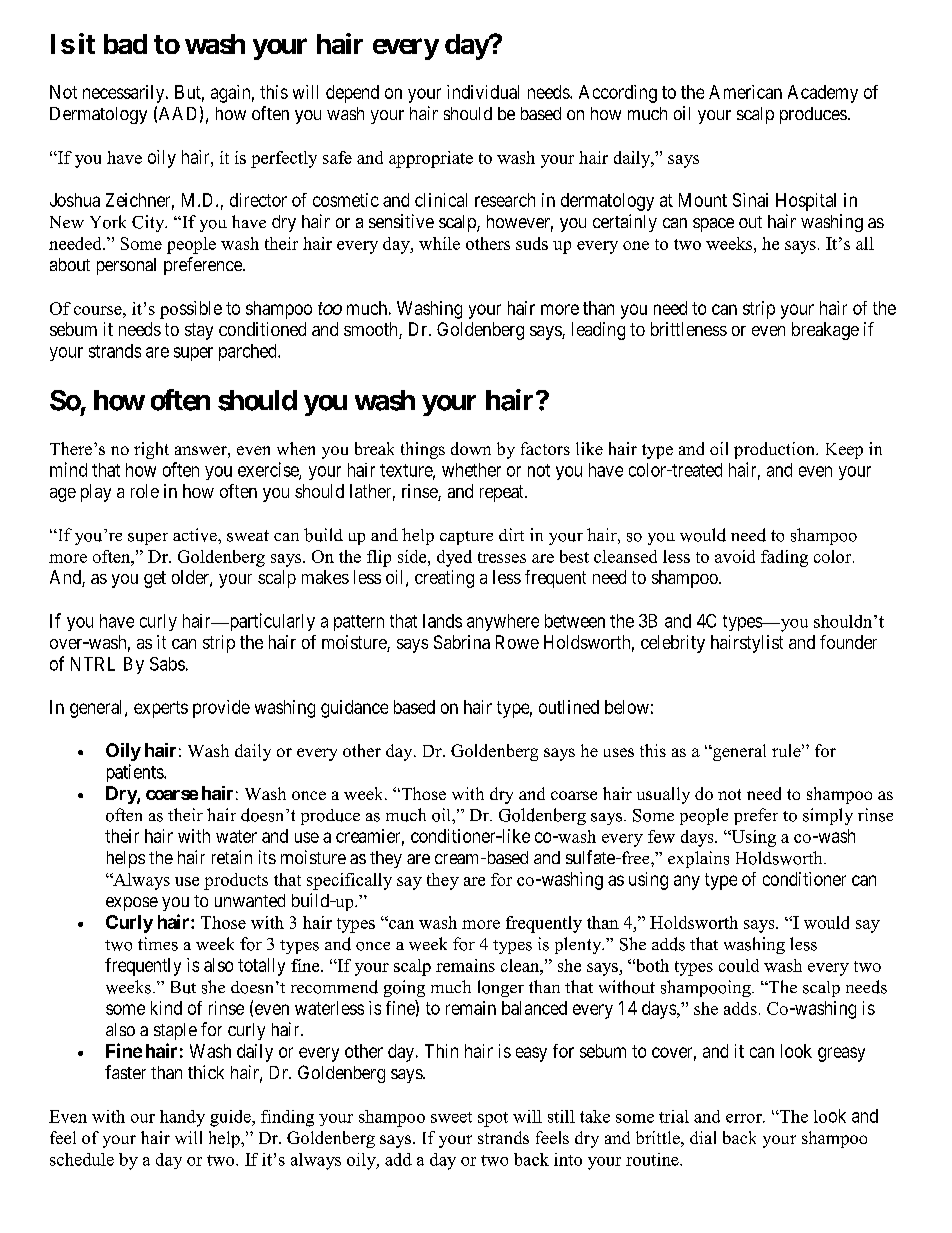 This document has height=1233, width=952. What do you see at coordinates (745, 92) in the document?
I see `American` at bounding box center [745, 92].
